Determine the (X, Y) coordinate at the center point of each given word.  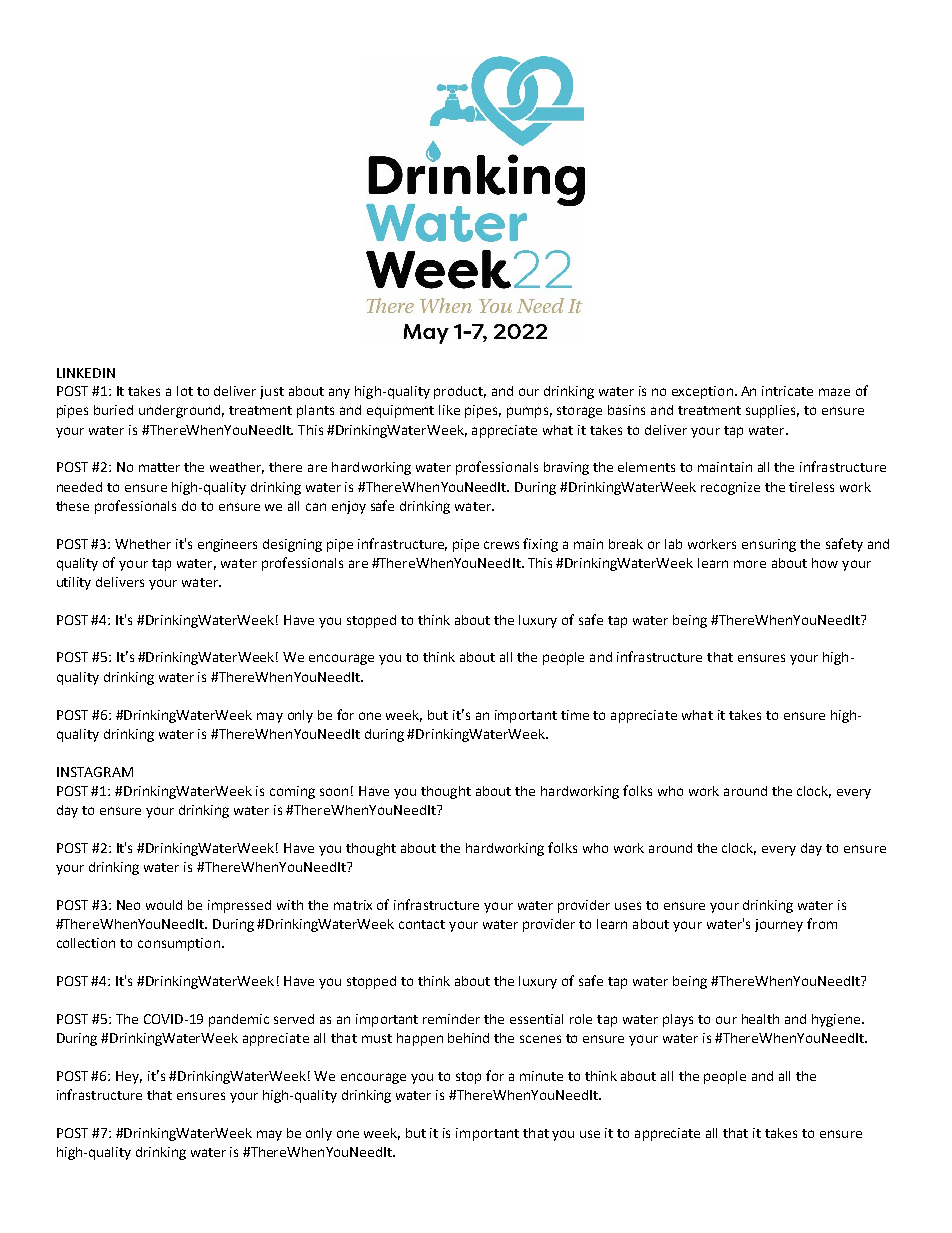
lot (185, 391)
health (760, 1019)
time (575, 715)
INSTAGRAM (95, 772)
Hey (129, 1077)
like (449, 410)
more (750, 564)
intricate (787, 391)
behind (468, 1038)
